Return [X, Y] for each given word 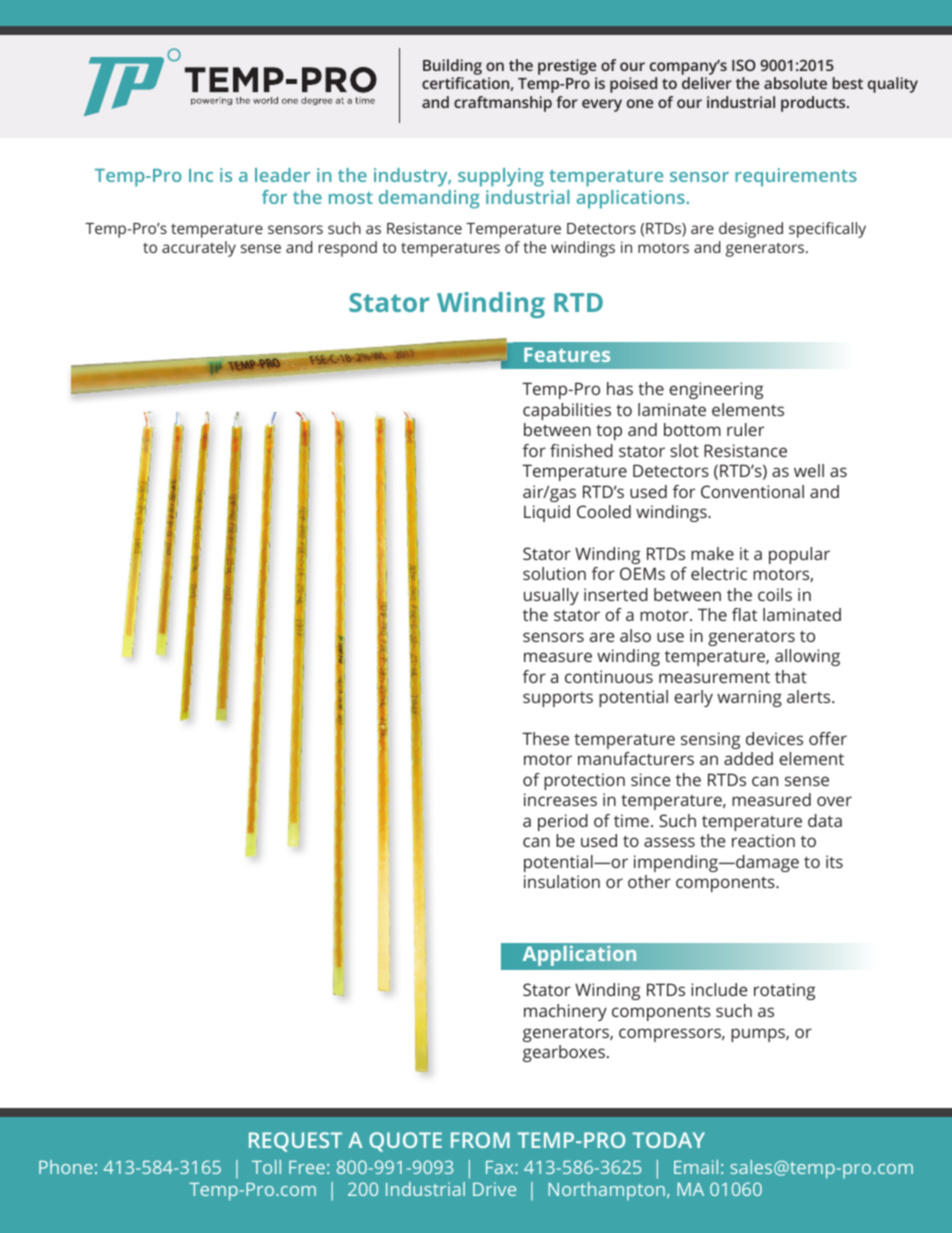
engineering [716, 390]
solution [554, 573]
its [834, 861]
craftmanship [503, 104]
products [814, 104]
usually [551, 596]
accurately [199, 249]
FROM [480, 1140]
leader [282, 175]
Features [567, 355]
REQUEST [295, 1142]
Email [696, 1167]
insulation [562, 881]
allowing [807, 657]
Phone [66, 1167]
